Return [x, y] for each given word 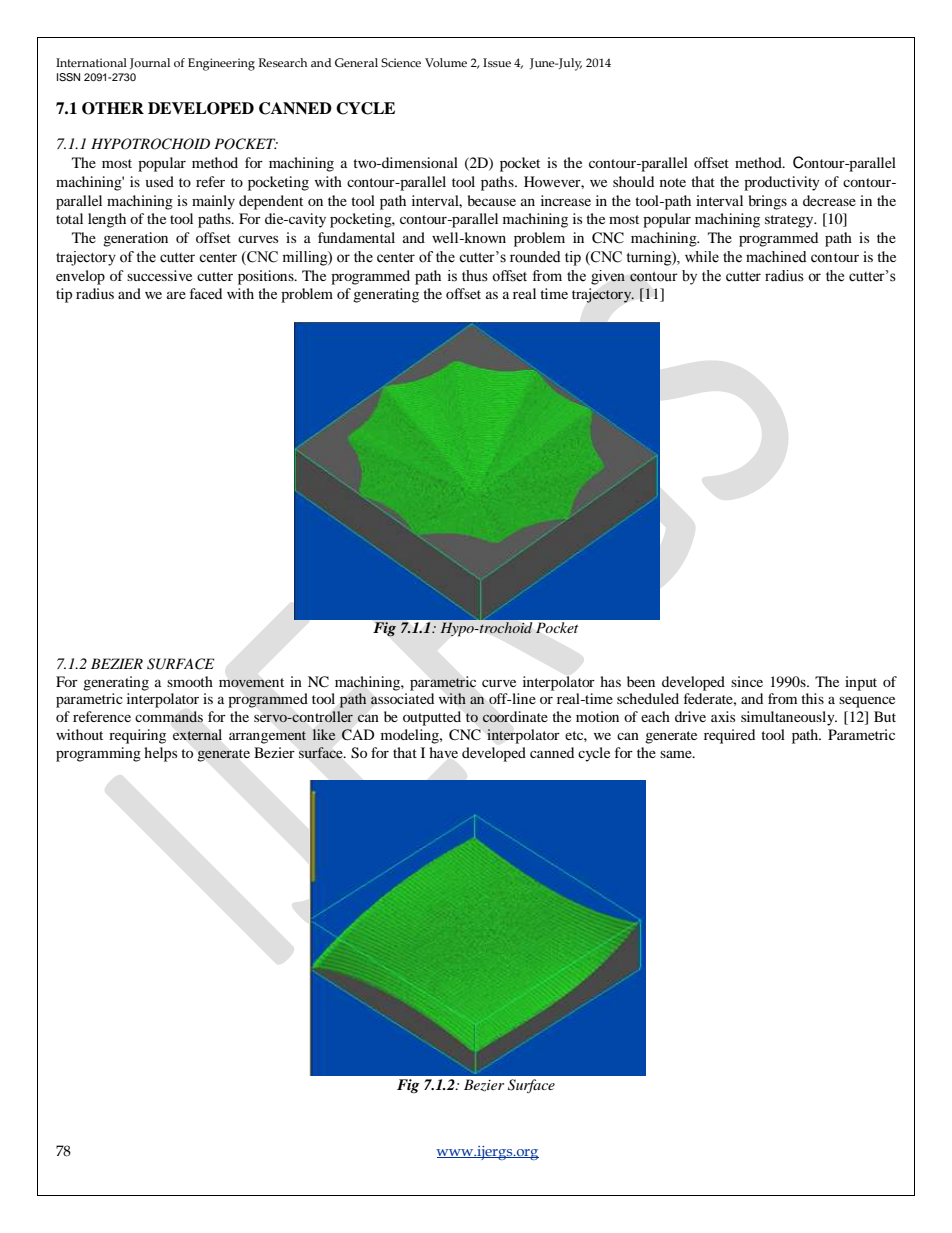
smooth [190, 681]
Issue [497, 62]
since [747, 681]
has [610, 681]
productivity [782, 183]
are [176, 295]
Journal [150, 63]
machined [776, 257]
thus [475, 276]
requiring [137, 736]
